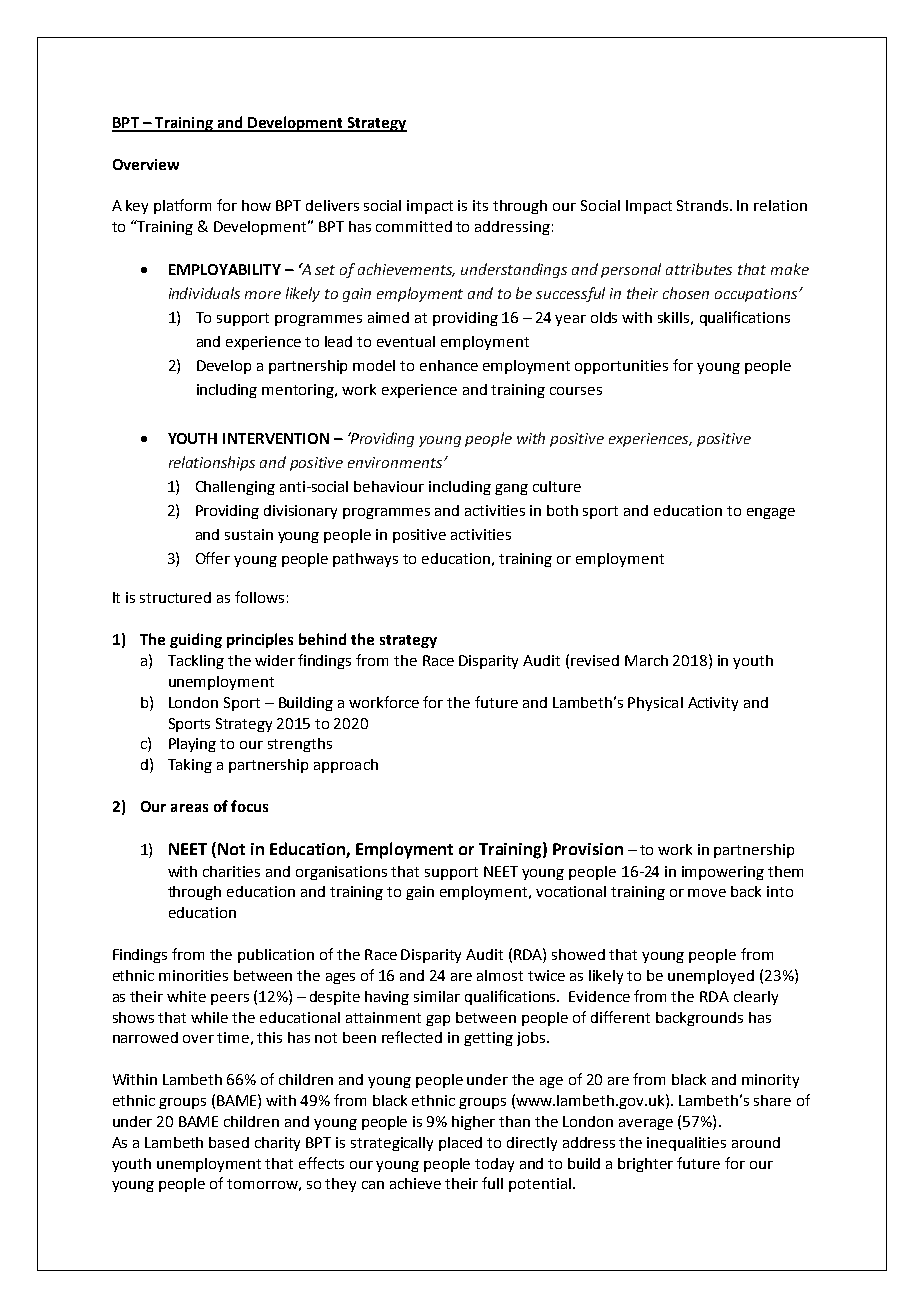 The width and height of the screenshot is (924, 1308). Describe the element at coordinates (704, 205) in the screenshot. I see `Strands` at that location.
